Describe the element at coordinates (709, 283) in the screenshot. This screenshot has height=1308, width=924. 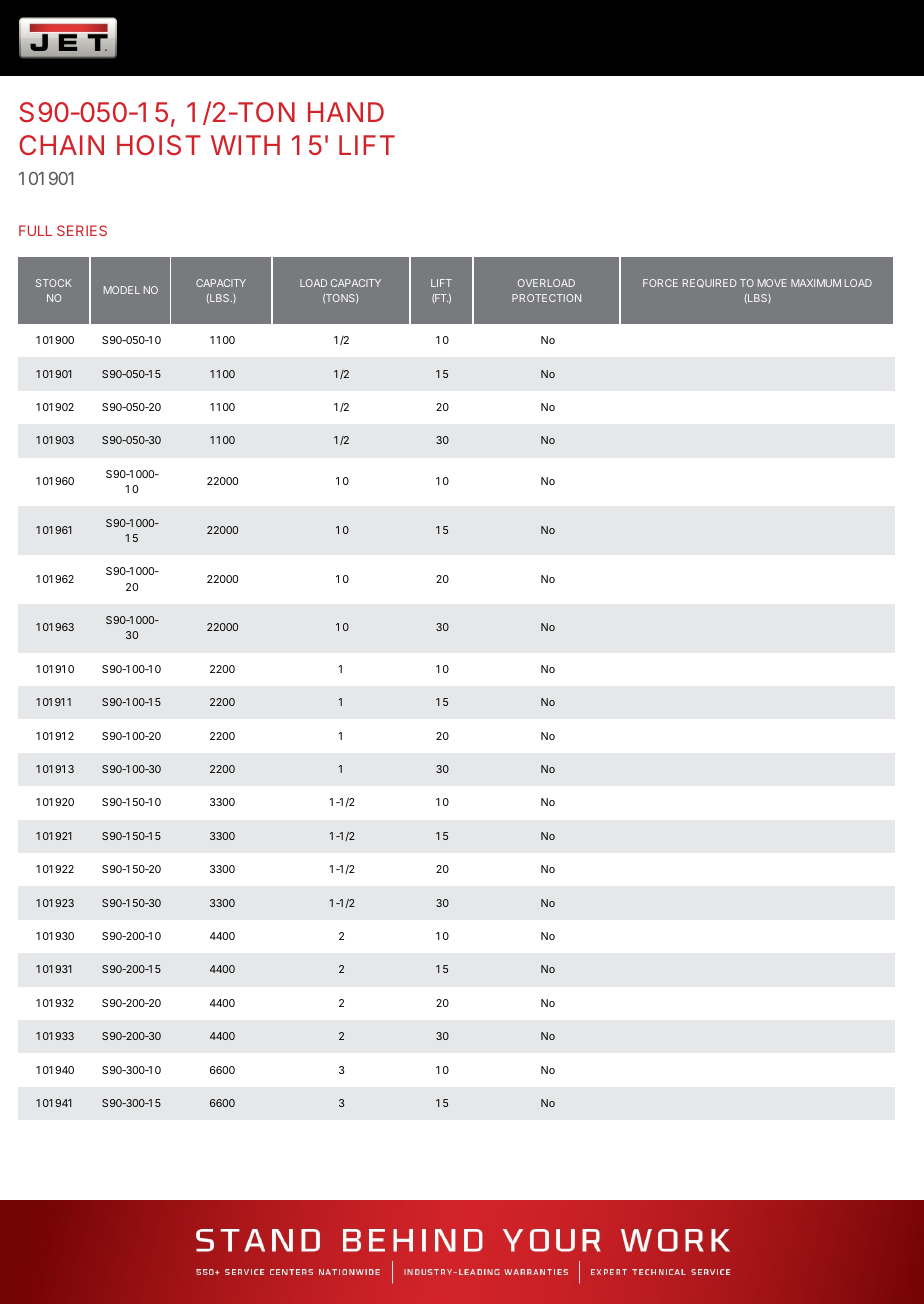
I see `REQUIRED` at that location.
